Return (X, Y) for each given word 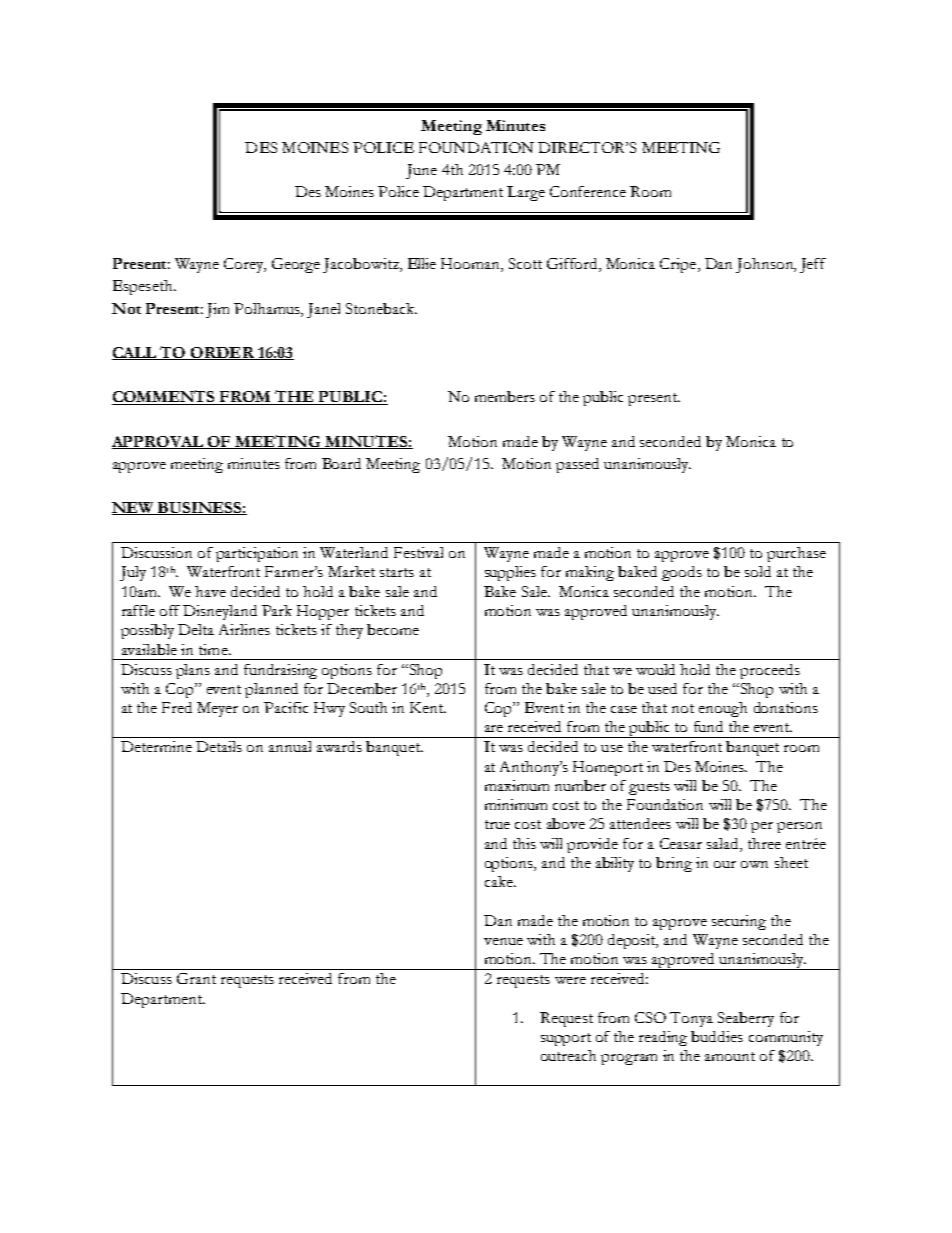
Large (526, 193)
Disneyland (220, 612)
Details (219, 746)
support (566, 1039)
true (497, 824)
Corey (245, 265)
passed (577, 465)
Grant (196, 978)
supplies (510, 573)
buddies (717, 1036)
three (764, 843)
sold (758, 571)
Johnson (766, 265)
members (505, 396)
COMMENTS (165, 397)
